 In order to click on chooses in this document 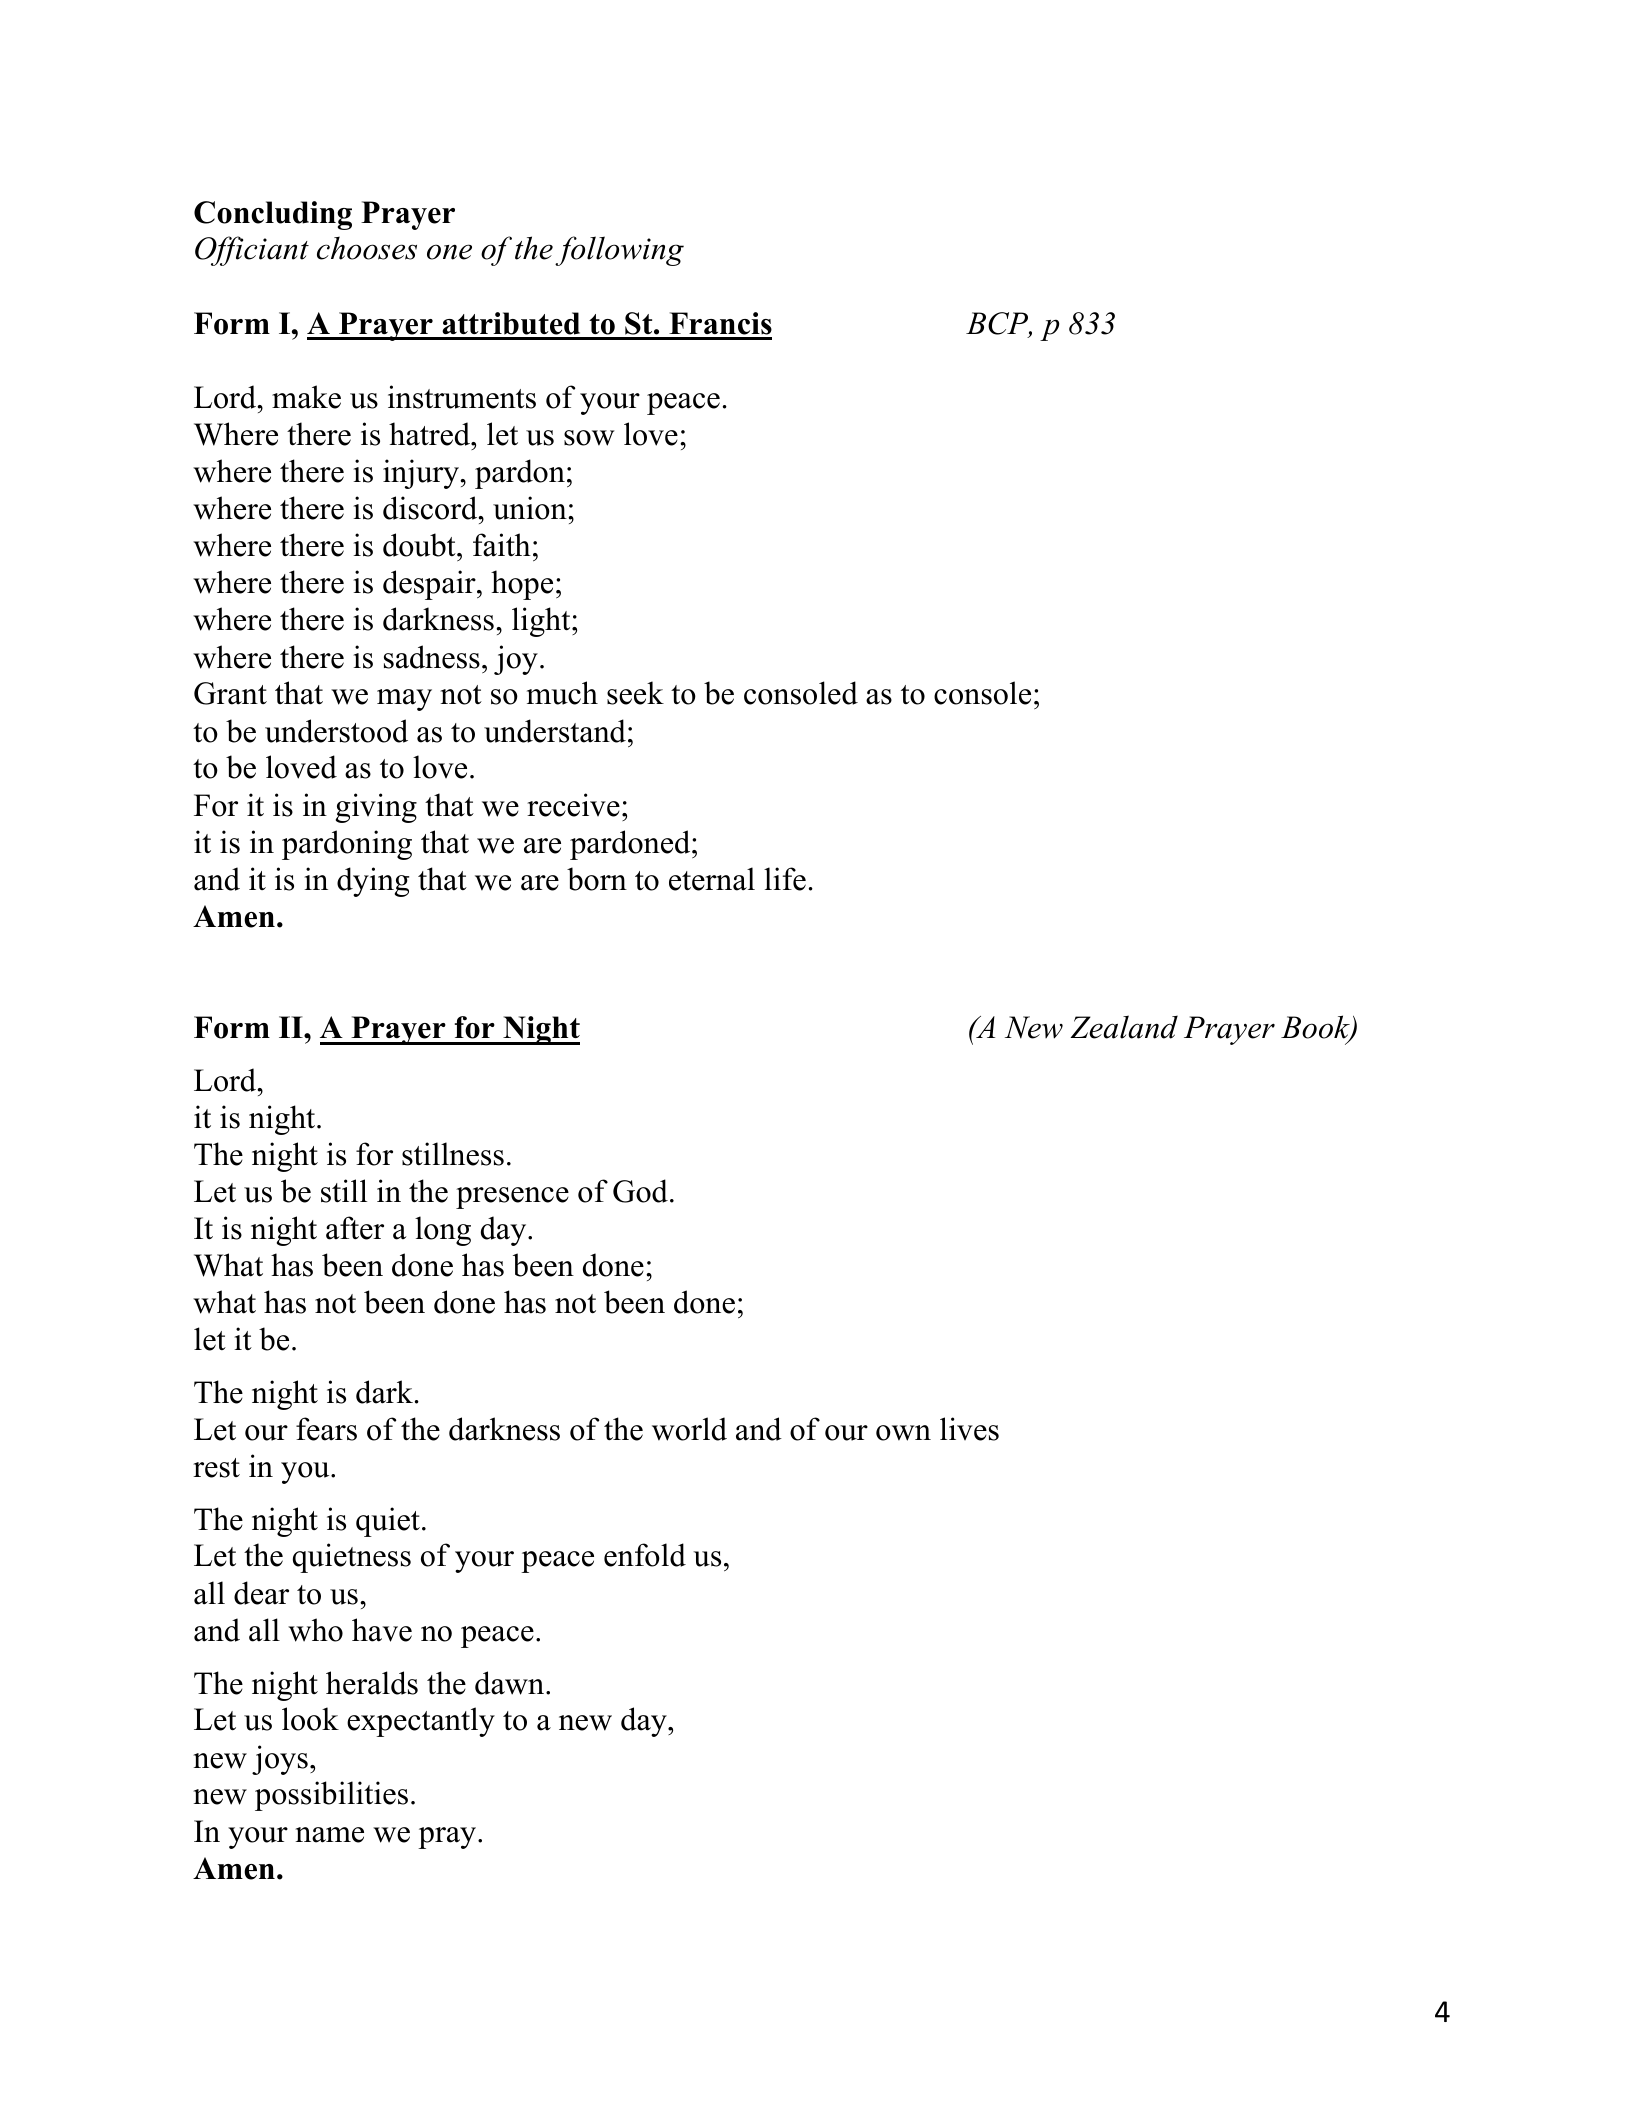, I will do `click(367, 248)`.
